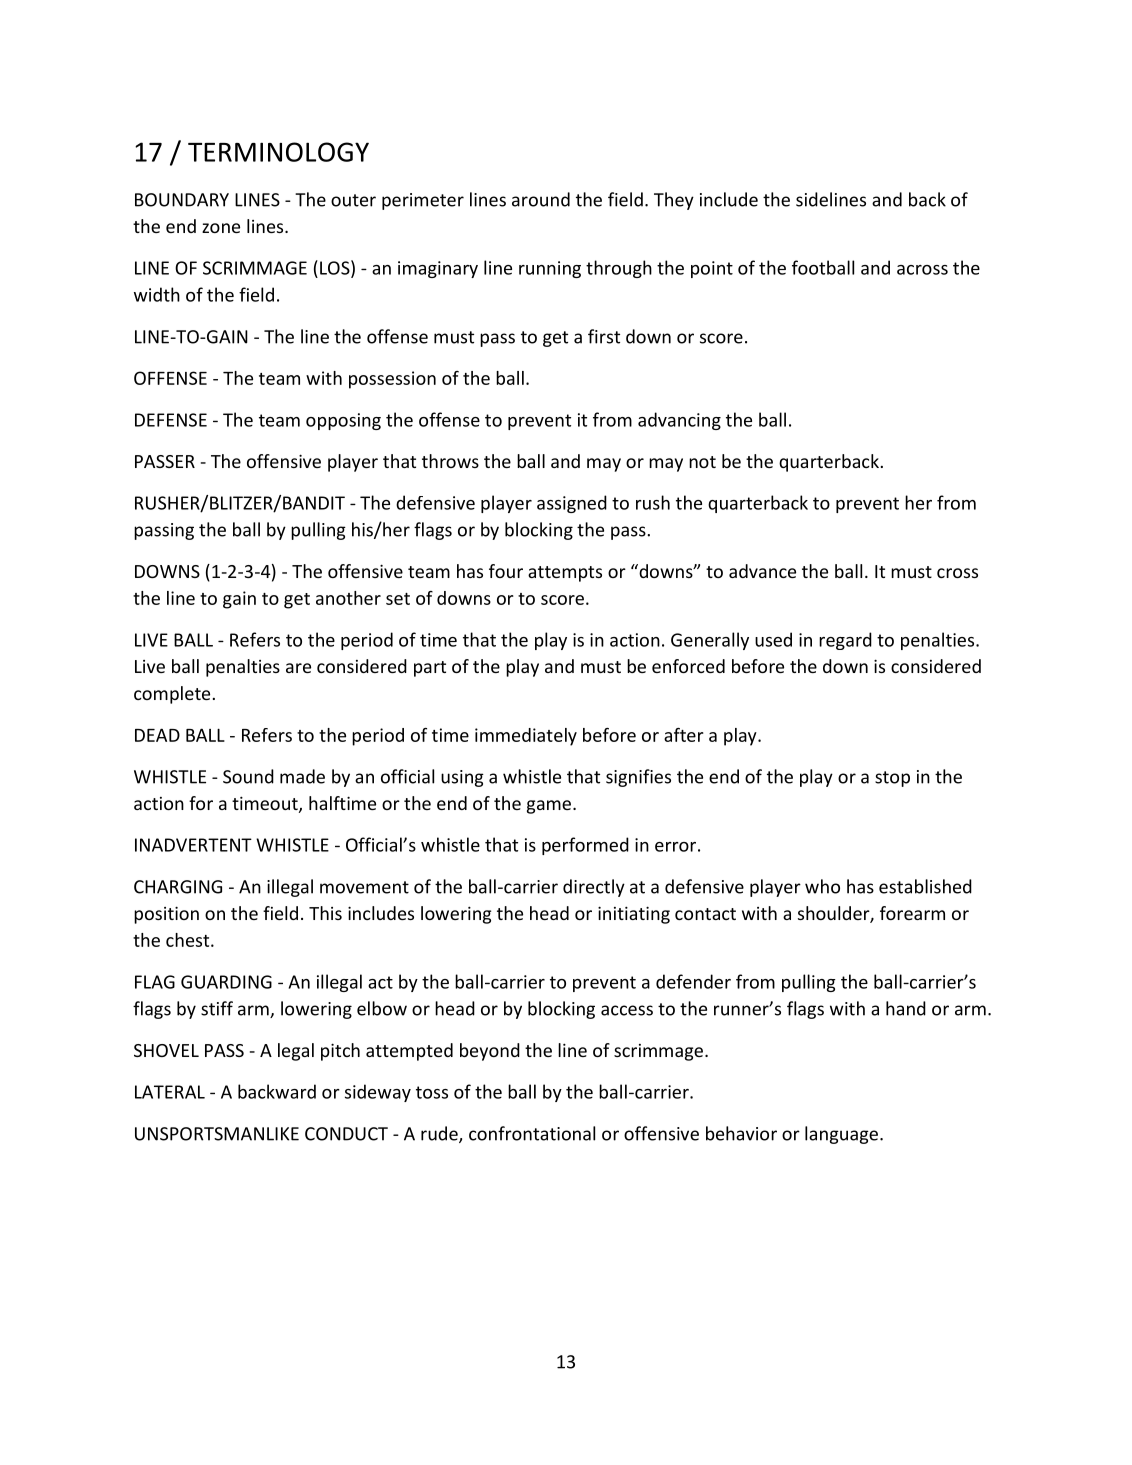 The image size is (1132, 1465). I want to click on stop, so click(892, 779).
